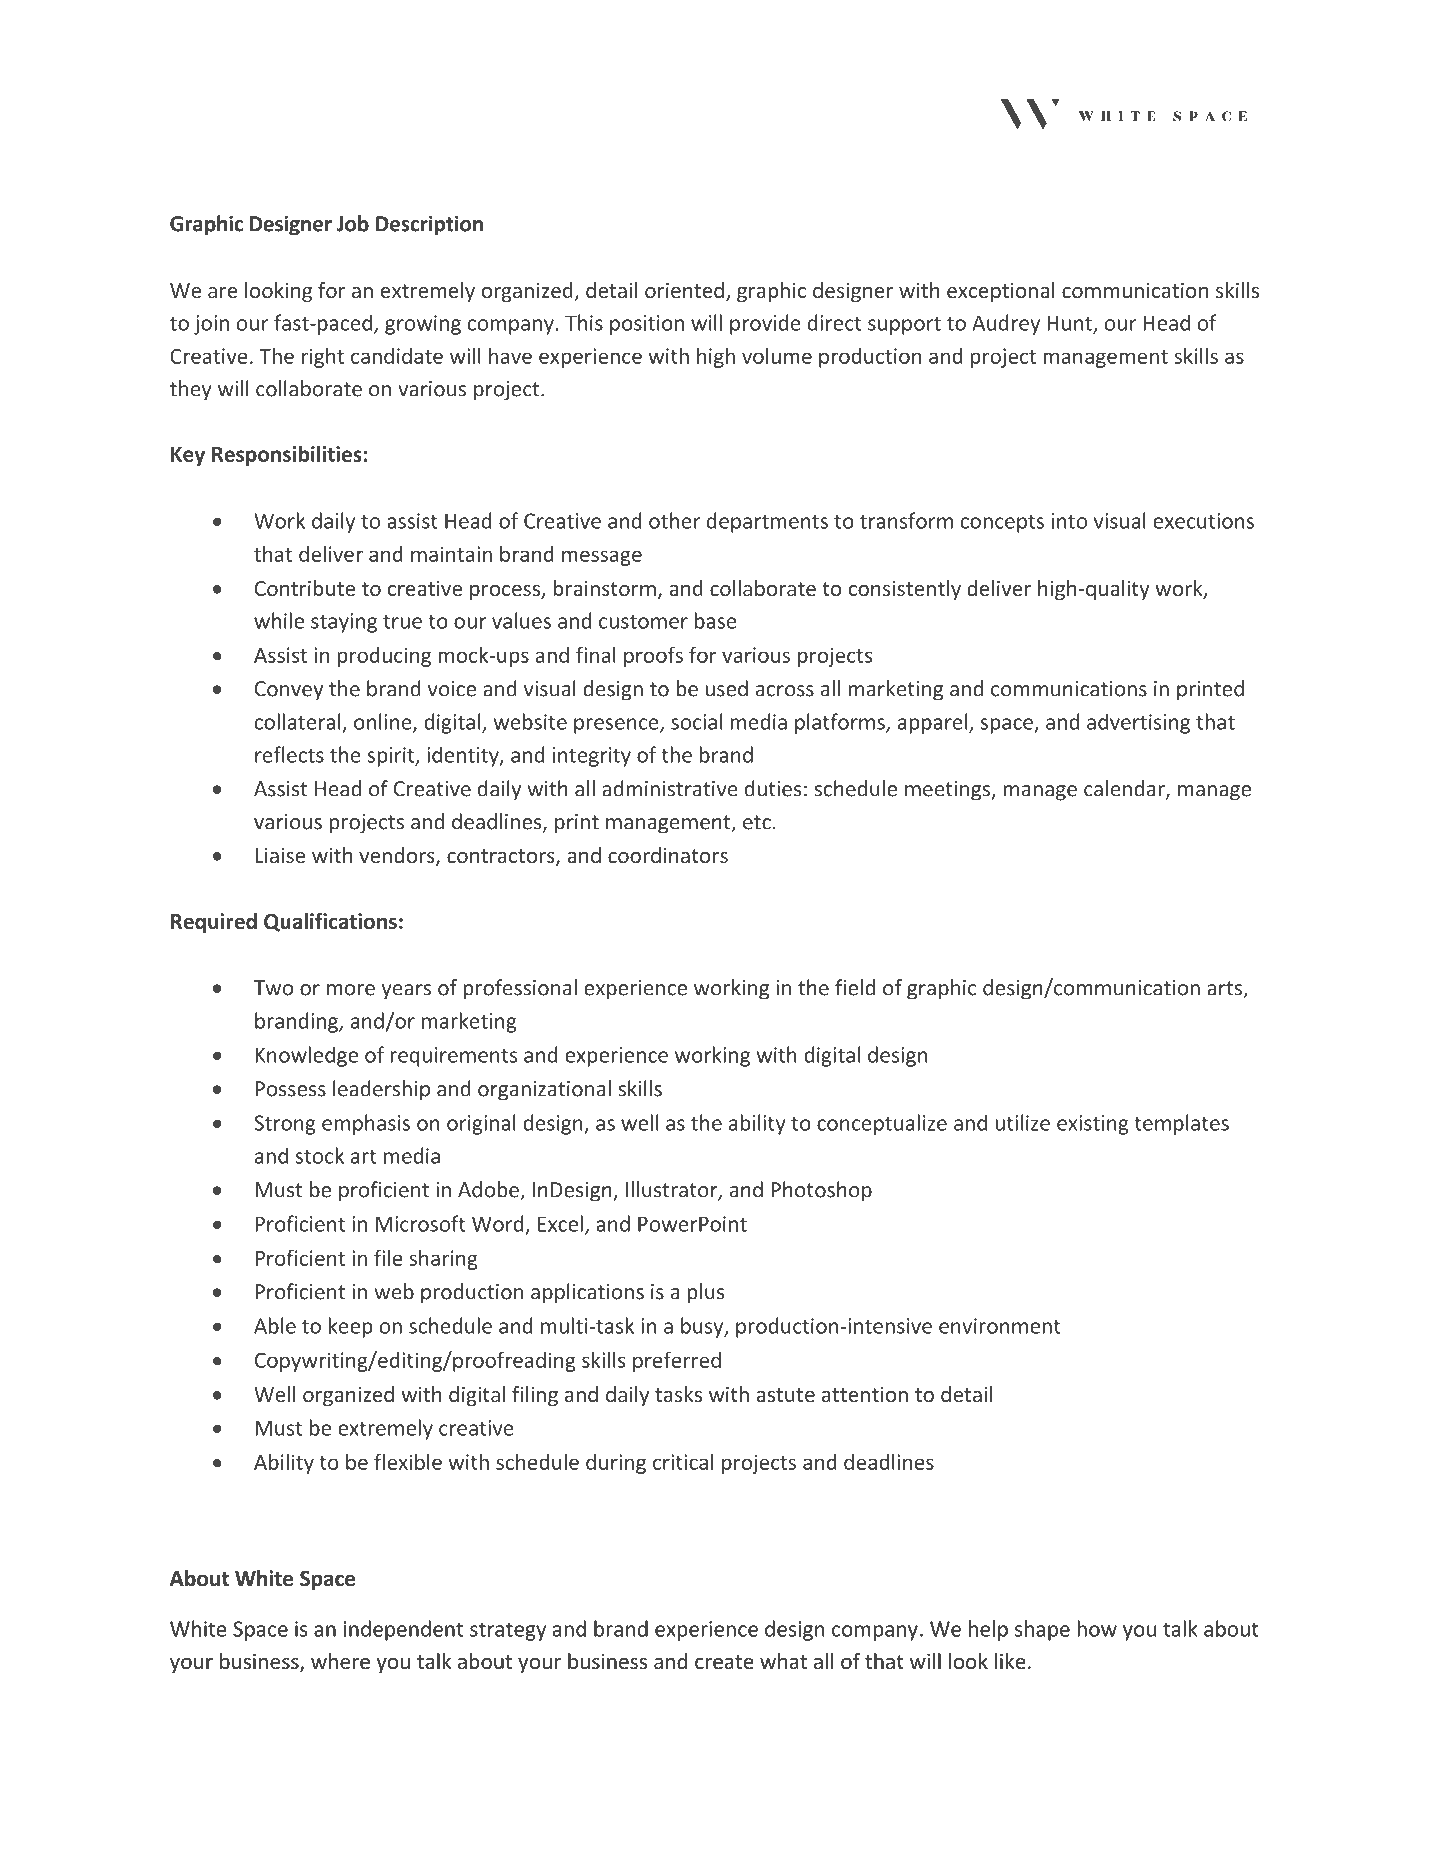 Image resolution: width=1430 pixels, height=1851 pixels. I want to click on oriented, so click(684, 290).
